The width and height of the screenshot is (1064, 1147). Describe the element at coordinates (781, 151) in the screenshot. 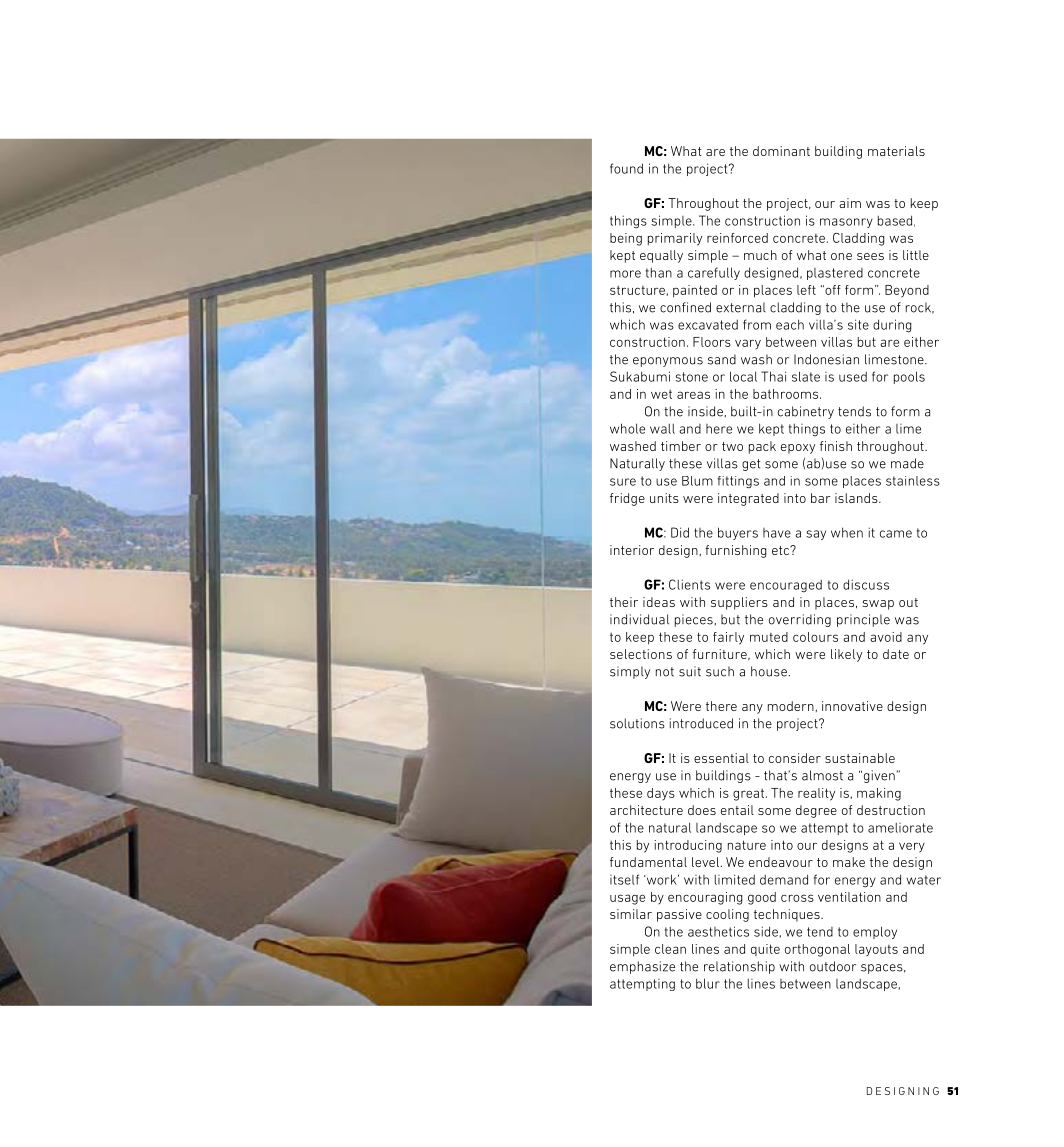

I see `dominant` at that location.
